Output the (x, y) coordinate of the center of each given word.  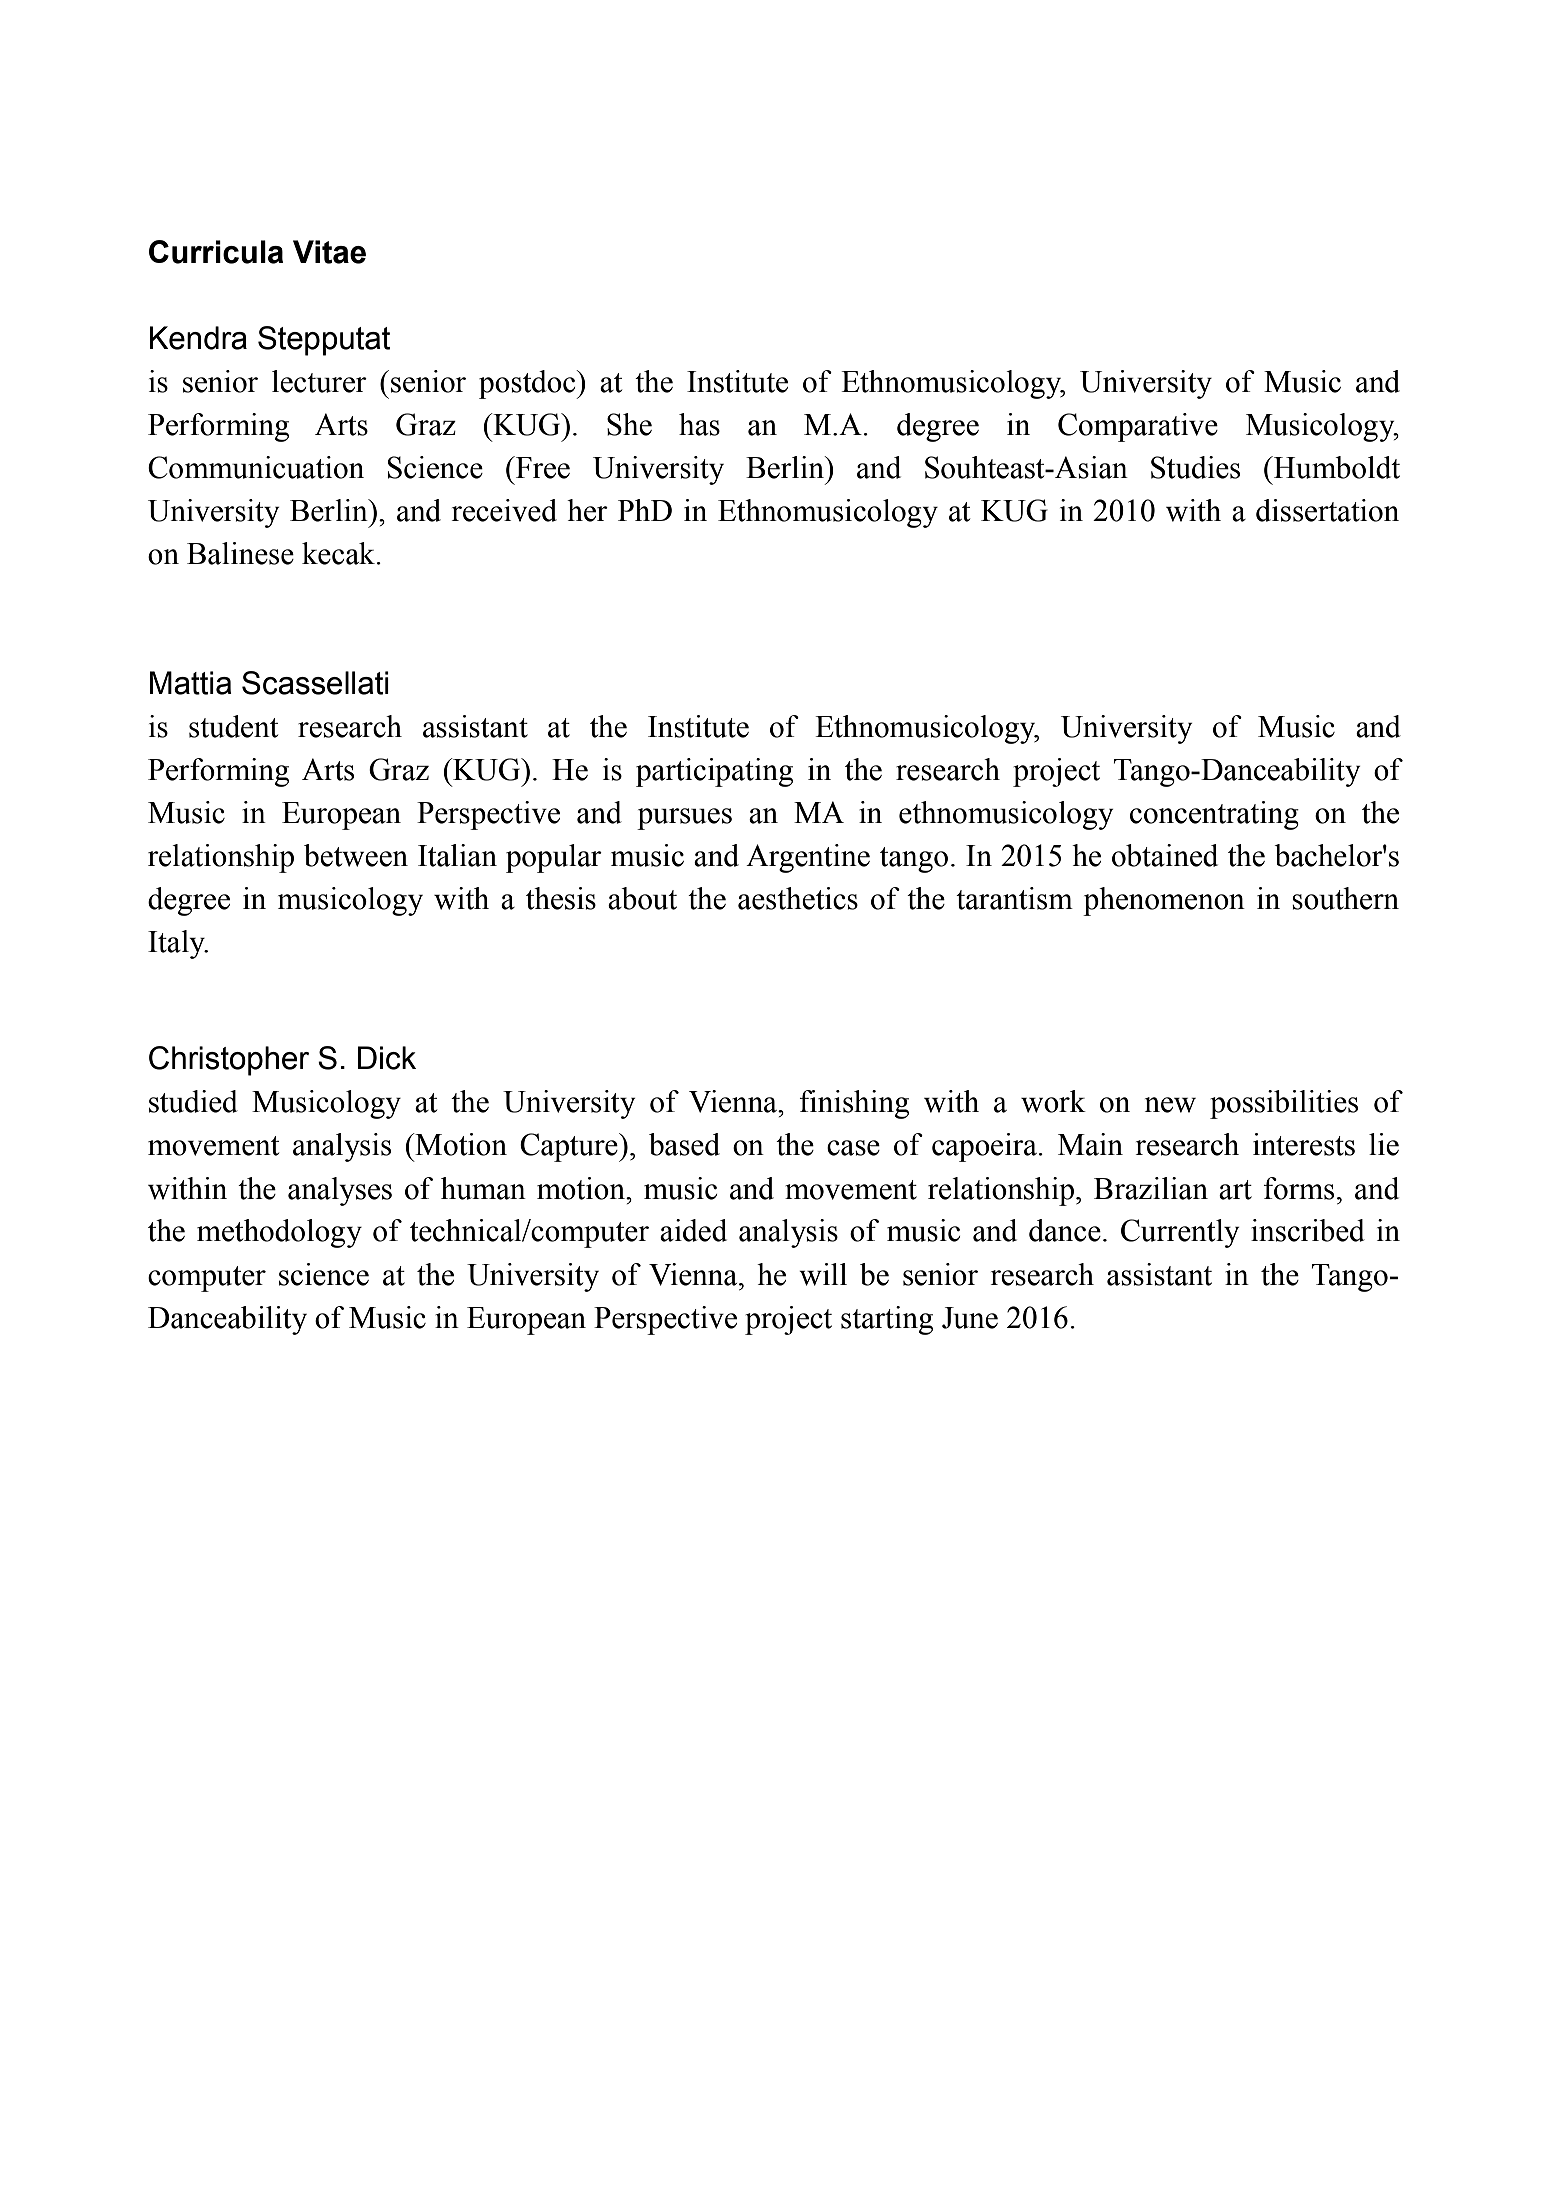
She (629, 424)
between (356, 855)
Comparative (1138, 427)
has (699, 424)
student (233, 726)
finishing (854, 1104)
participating (714, 772)
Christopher (229, 1061)
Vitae (329, 252)
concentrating (1214, 815)
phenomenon (1164, 901)
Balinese (240, 553)
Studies (1195, 467)
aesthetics (798, 898)
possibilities (1284, 1104)
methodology (279, 1233)
